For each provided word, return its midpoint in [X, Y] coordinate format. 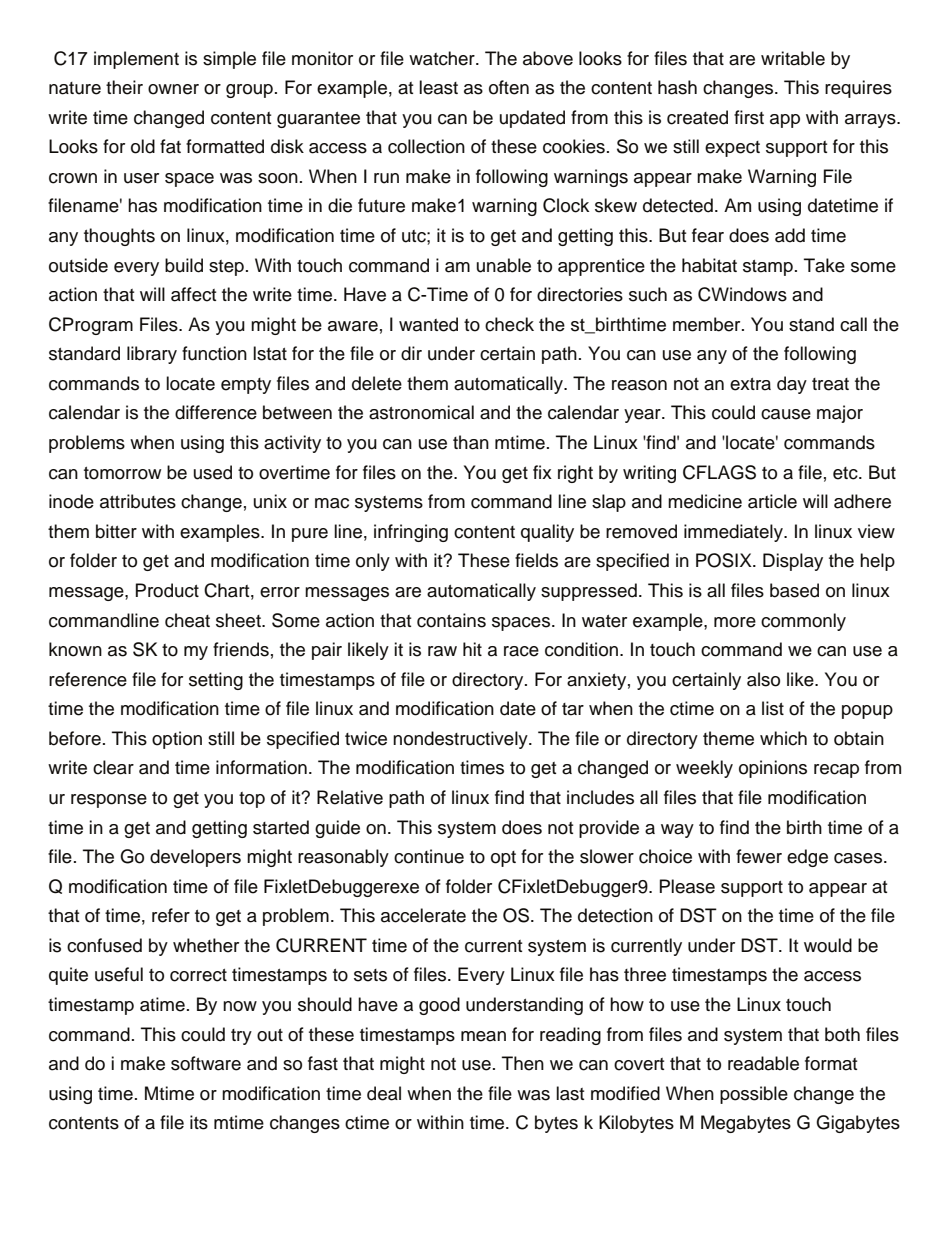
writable [793, 58]
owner [173, 89]
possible [754, 1095]
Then [523, 1063]
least [438, 87]
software [206, 1063]
